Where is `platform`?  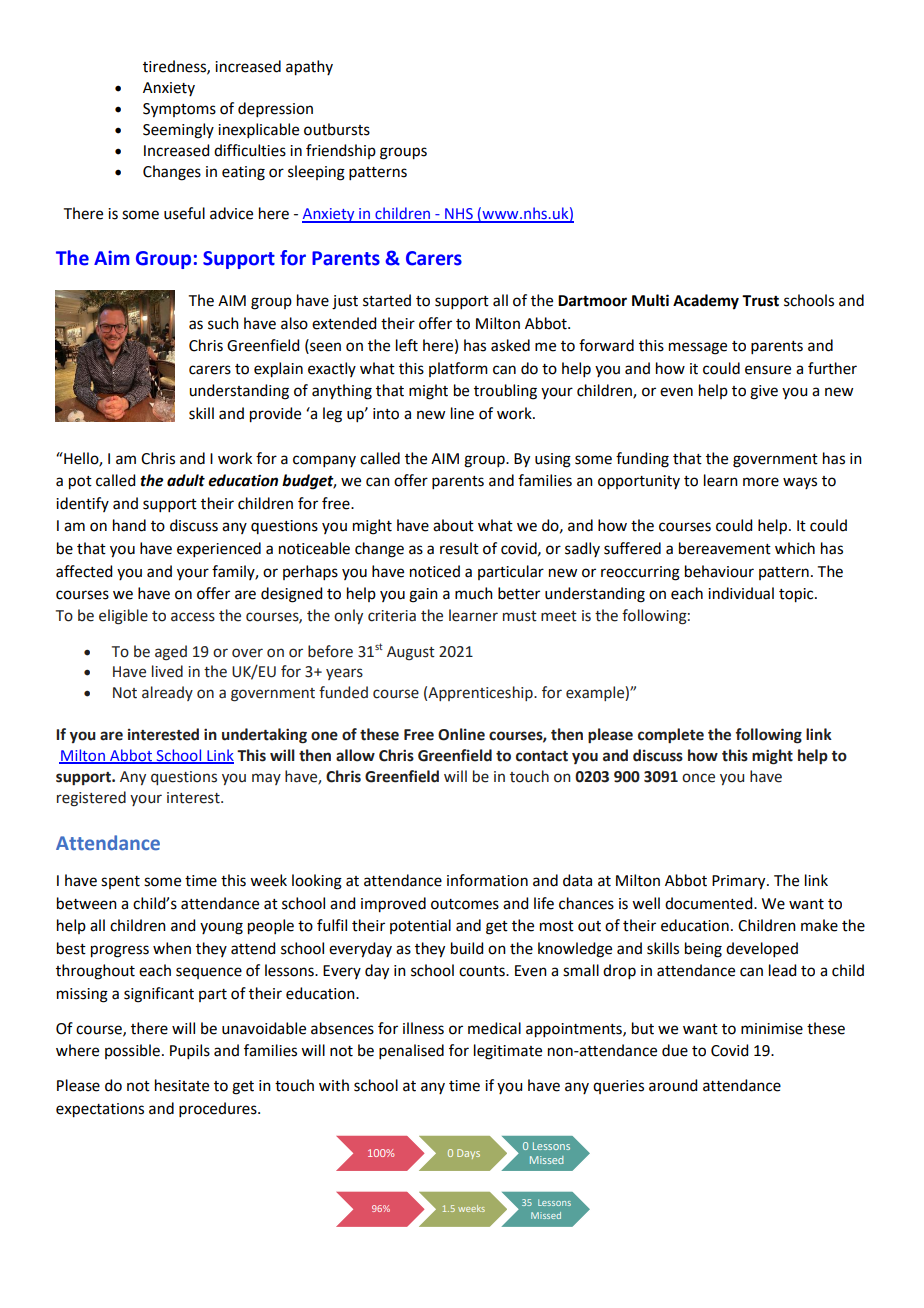 platform is located at coordinates (458, 369).
